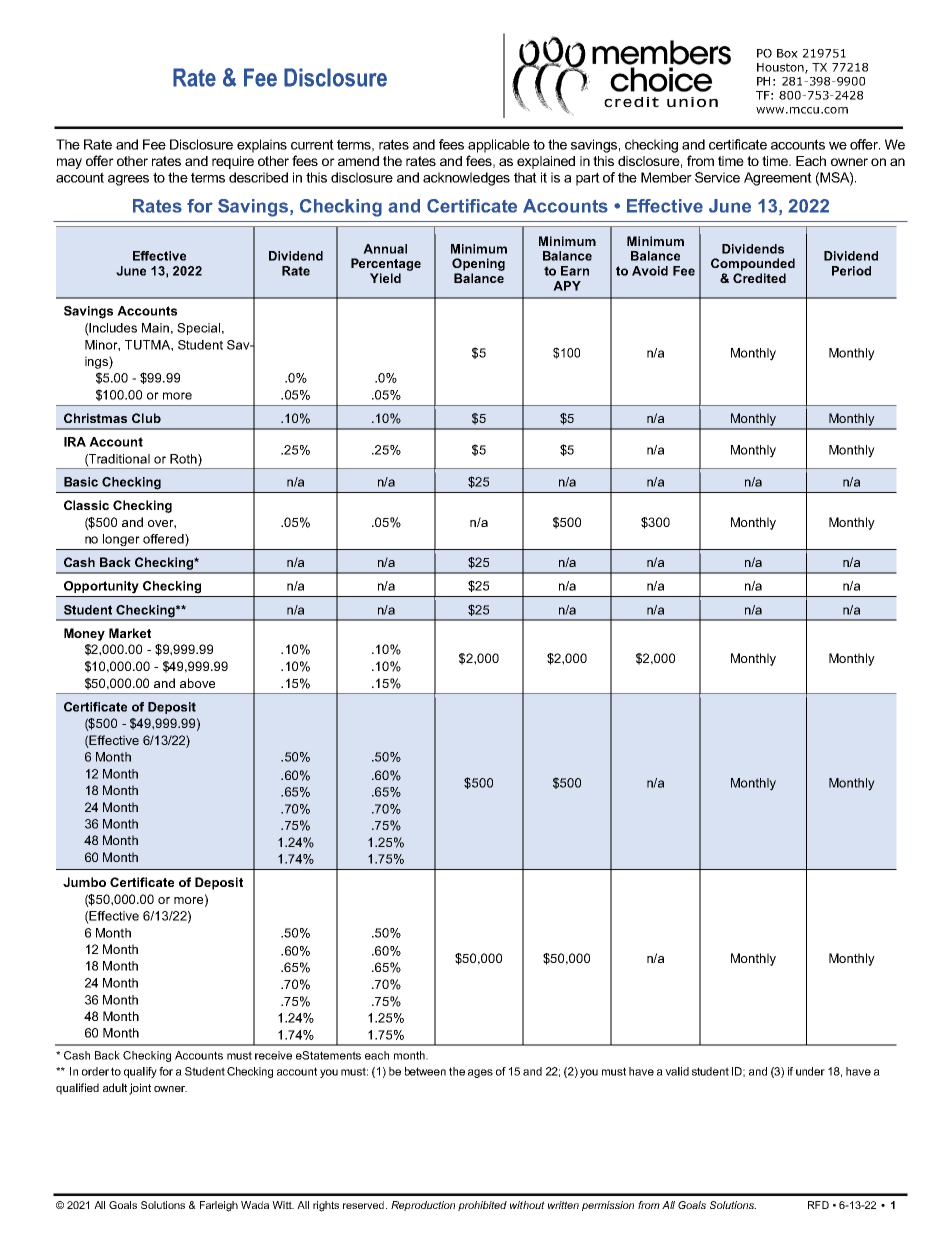 The width and height of the document is (952, 1233). What do you see at coordinates (255, 1205) in the document?
I see `Wada` at bounding box center [255, 1205].
